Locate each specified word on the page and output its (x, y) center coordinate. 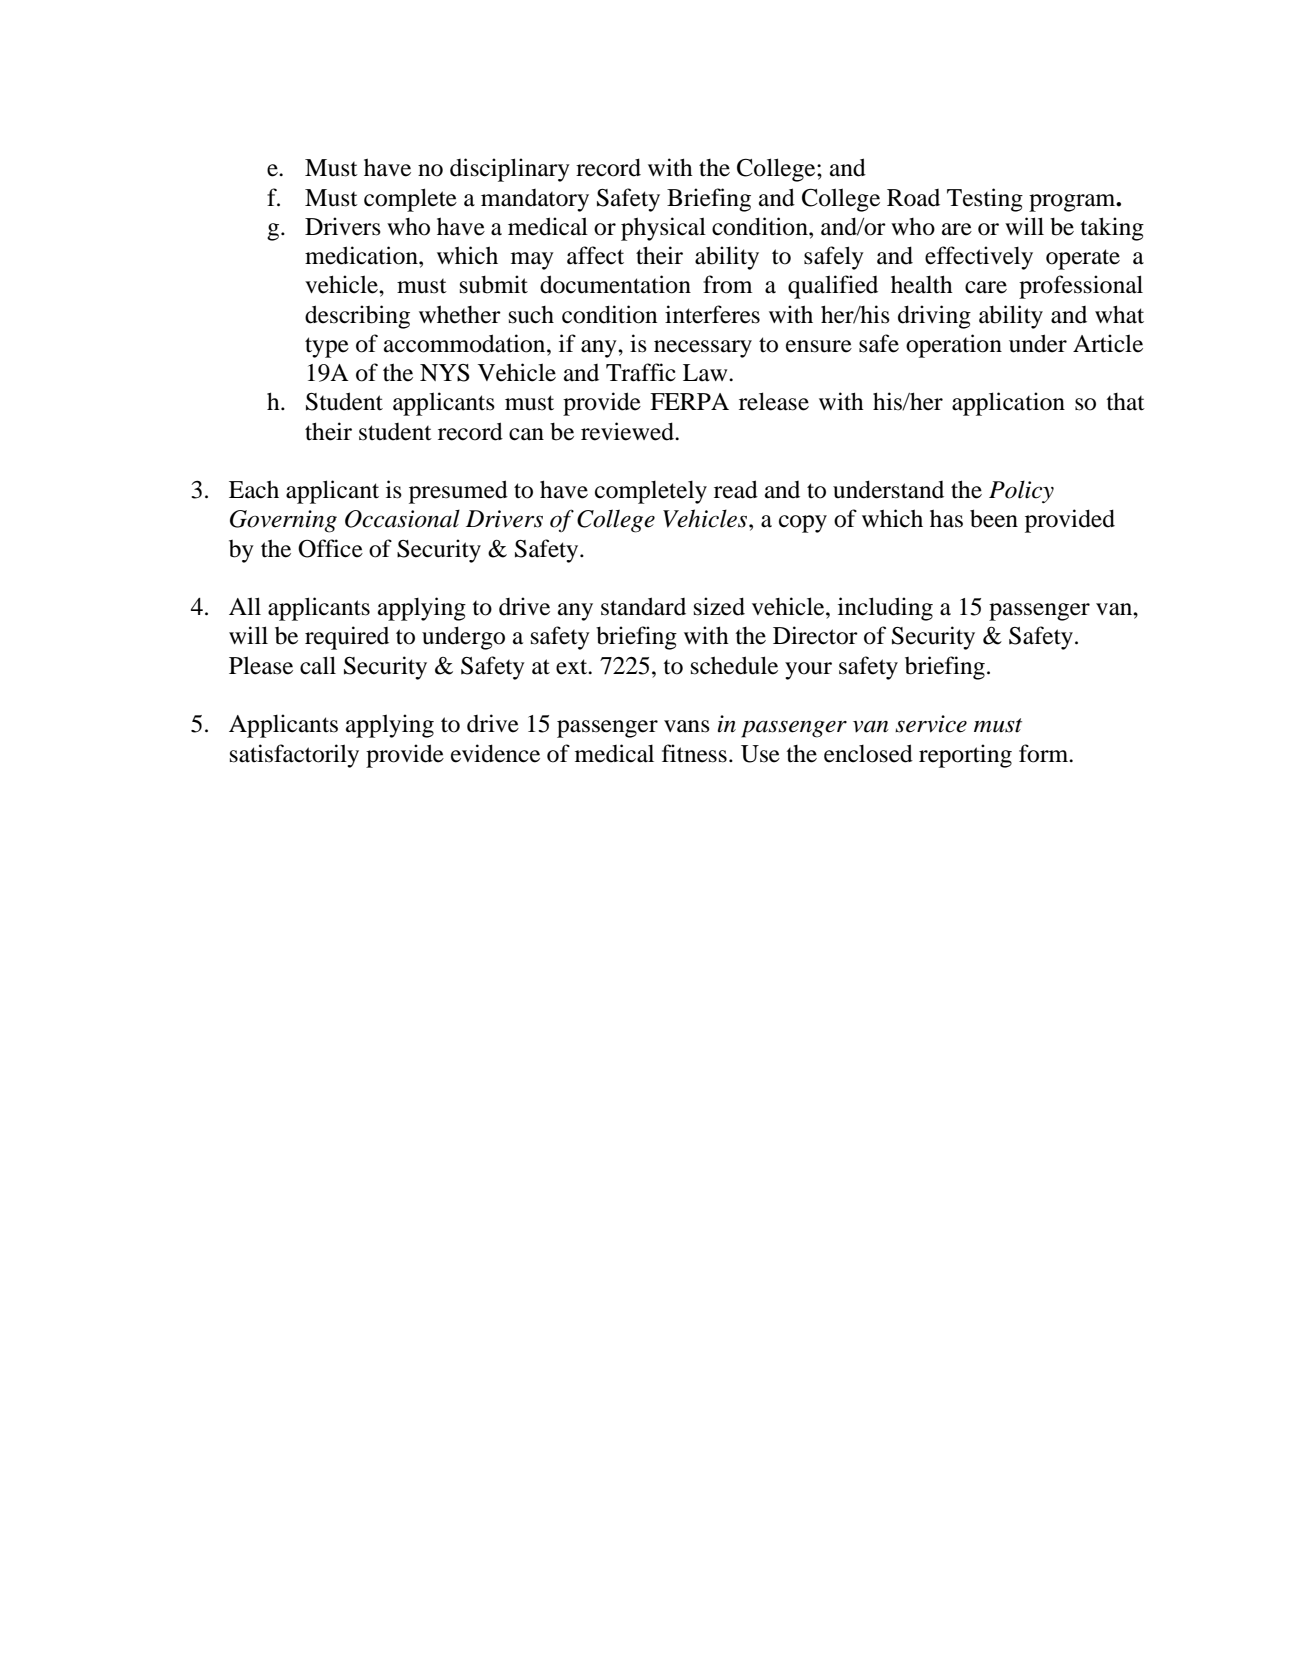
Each (254, 489)
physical (663, 229)
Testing (985, 200)
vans (687, 726)
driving (934, 317)
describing (357, 317)
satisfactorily (294, 756)
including (885, 609)
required (347, 638)
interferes (712, 314)
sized (719, 606)
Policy (1021, 491)
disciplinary (510, 170)
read (736, 489)
